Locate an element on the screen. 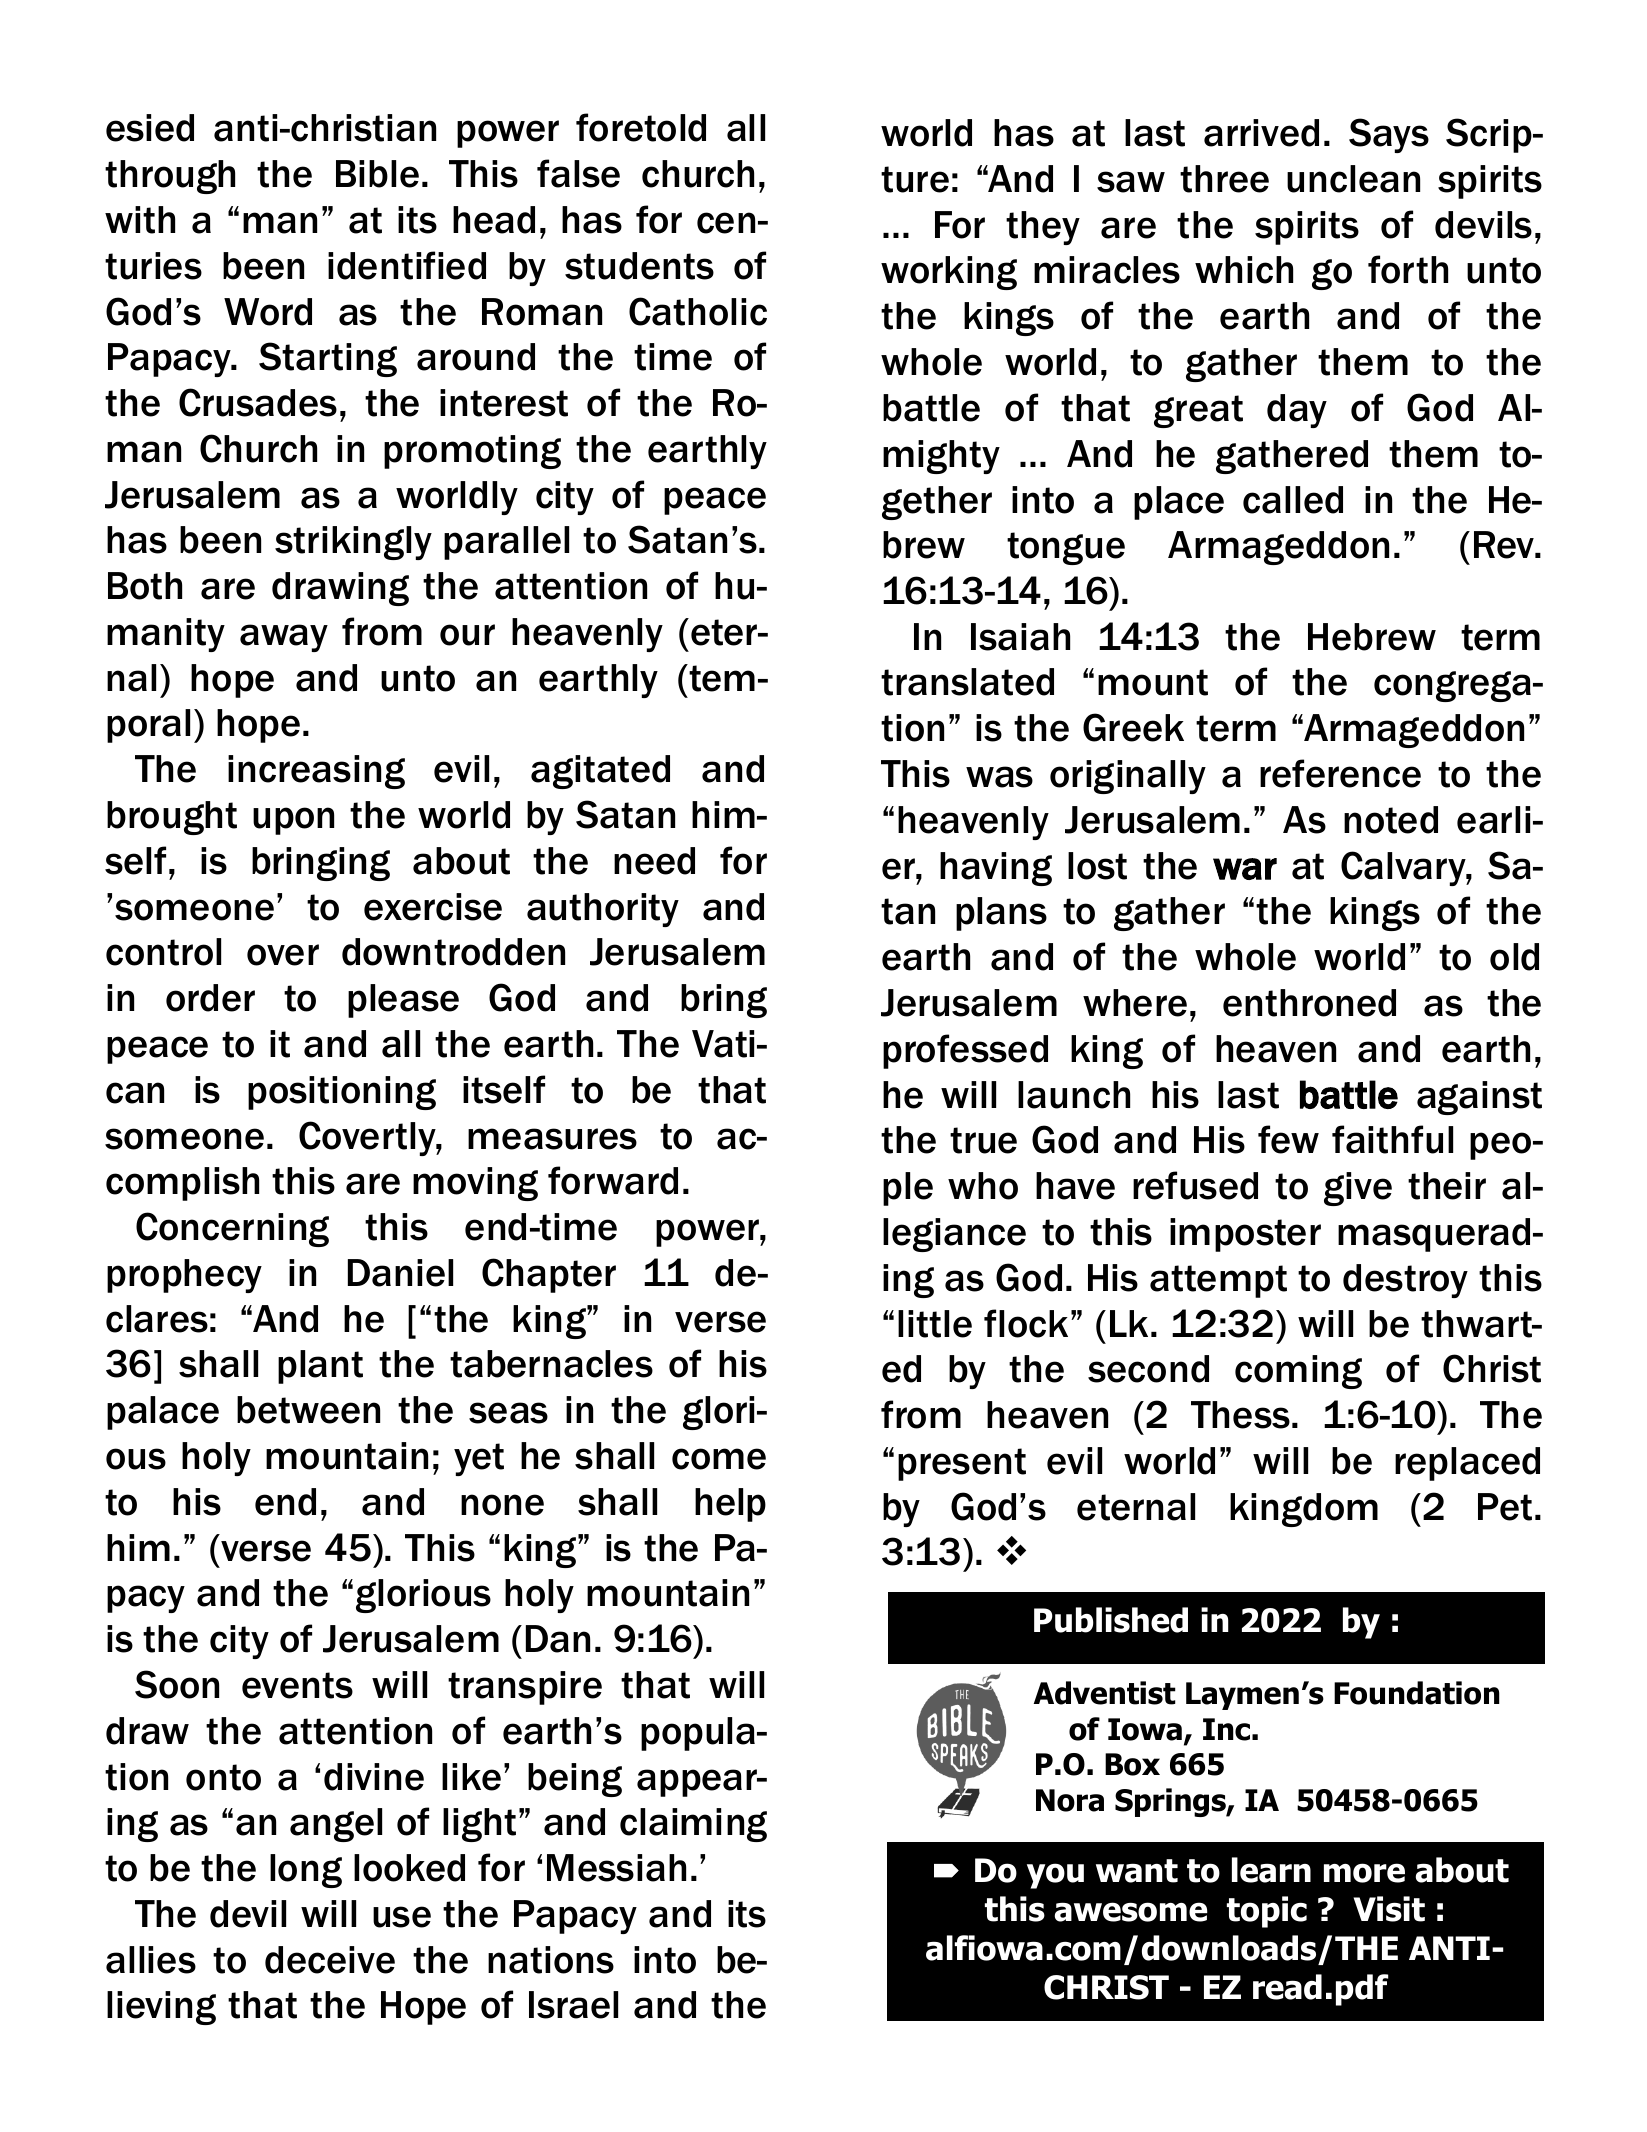  foretold is located at coordinates (641, 127).
